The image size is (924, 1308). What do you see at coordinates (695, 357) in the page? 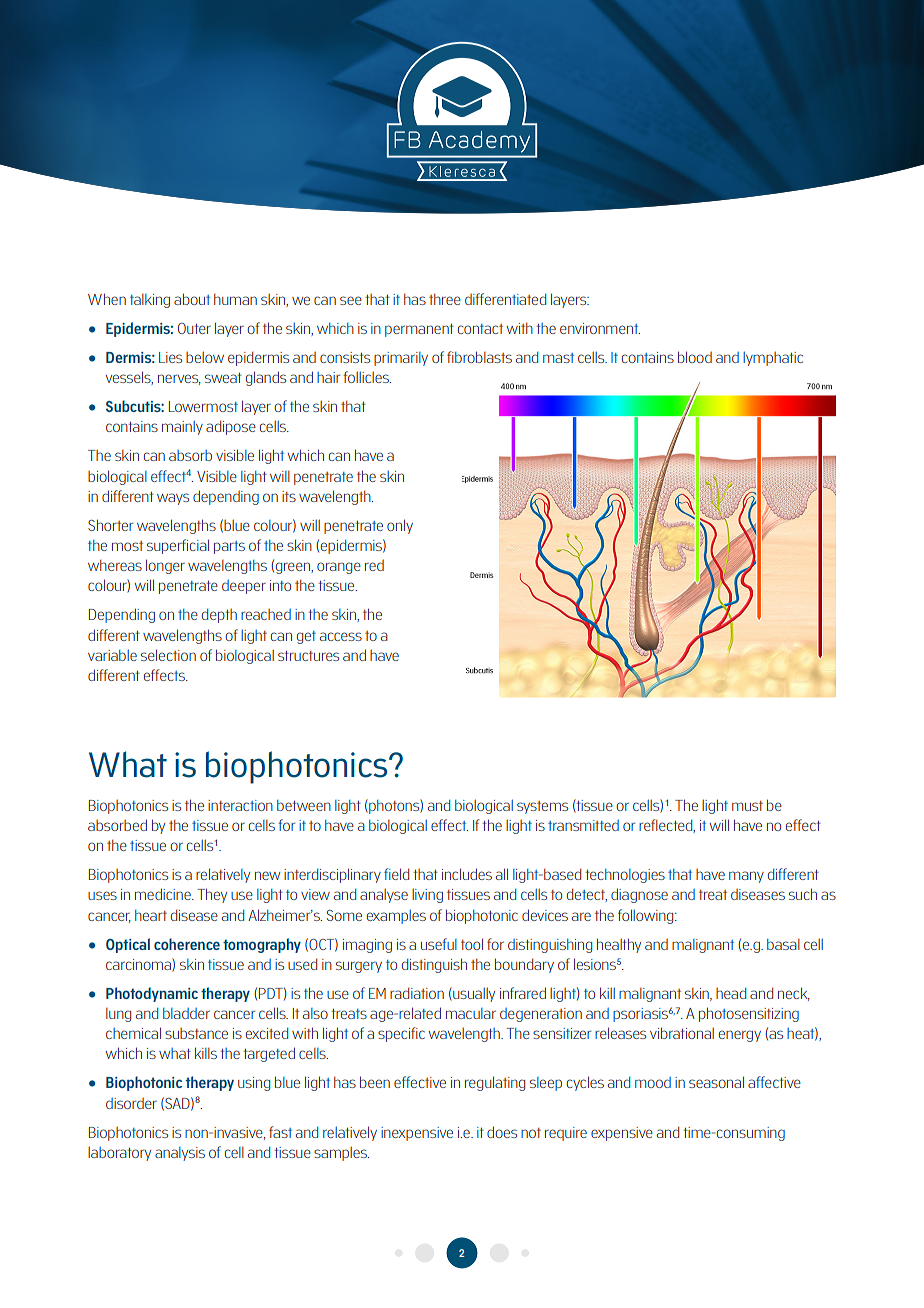
I see `blood` at bounding box center [695, 357].
